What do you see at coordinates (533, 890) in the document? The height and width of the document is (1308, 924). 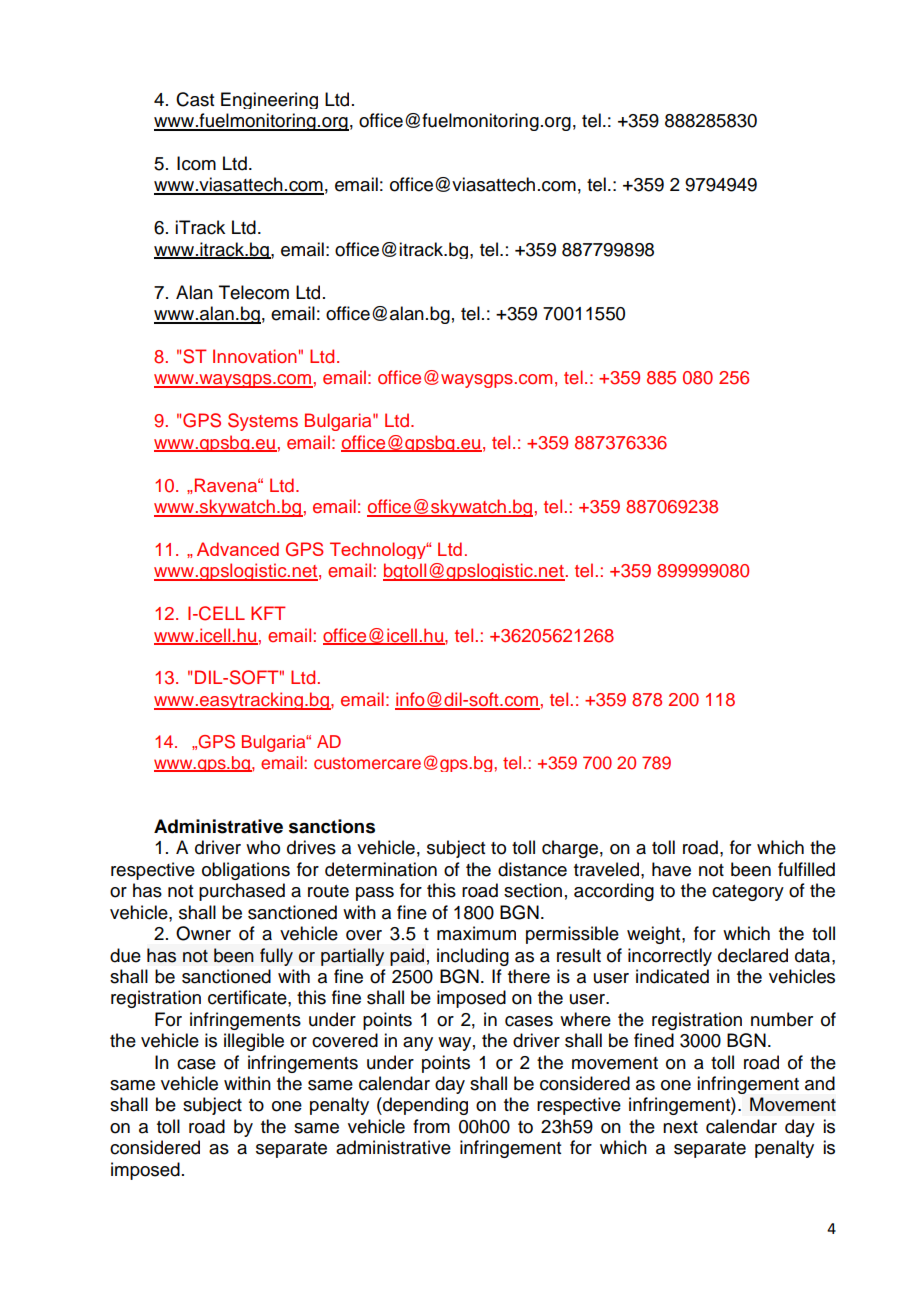 I see `section` at bounding box center [533, 890].
